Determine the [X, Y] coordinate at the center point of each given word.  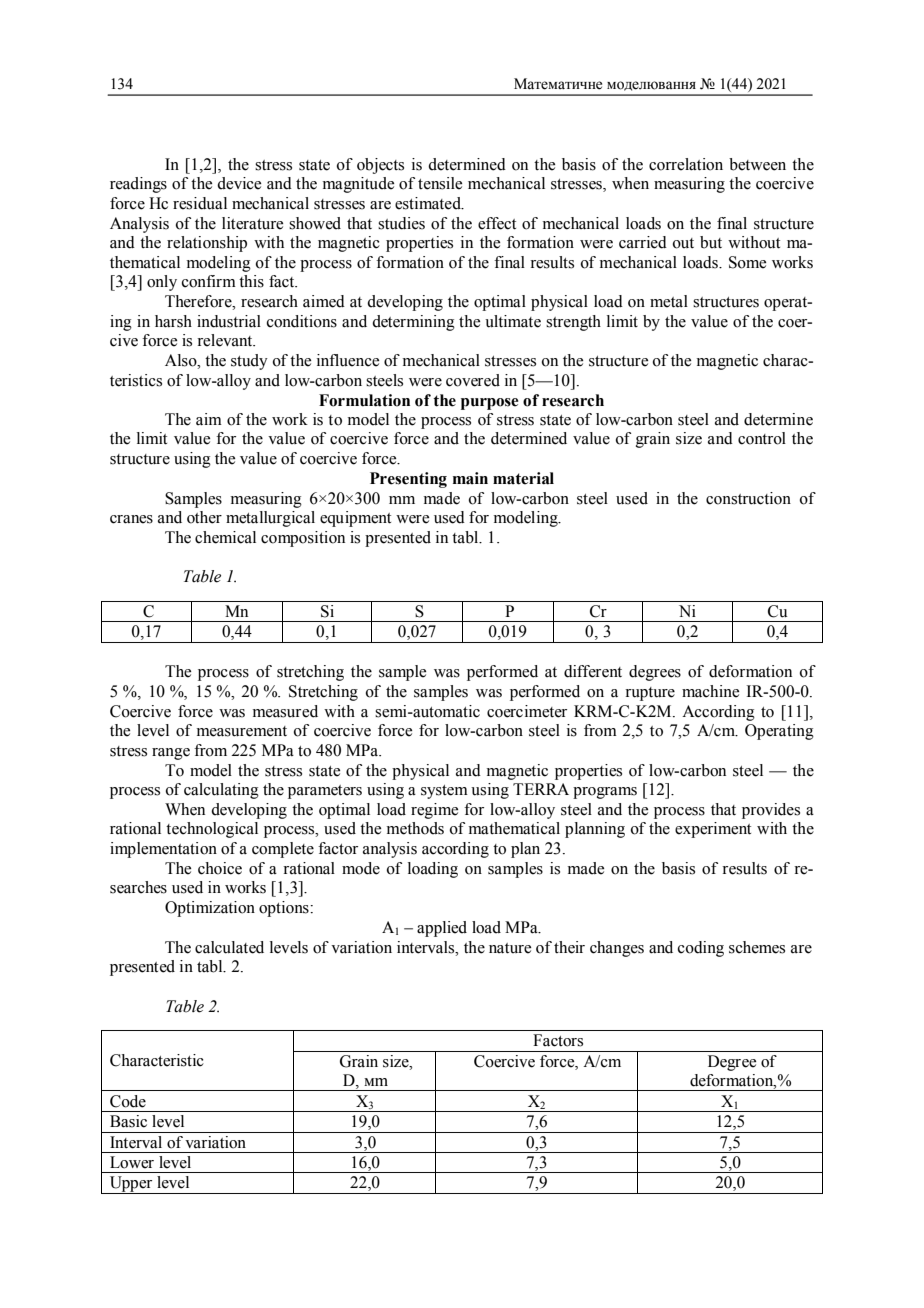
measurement [242, 731]
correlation [686, 164]
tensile [440, 183]
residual [200, 203]
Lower [132, 1162]
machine [710, 691]
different [593, 671]
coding [701, 949]
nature [510, 948]
